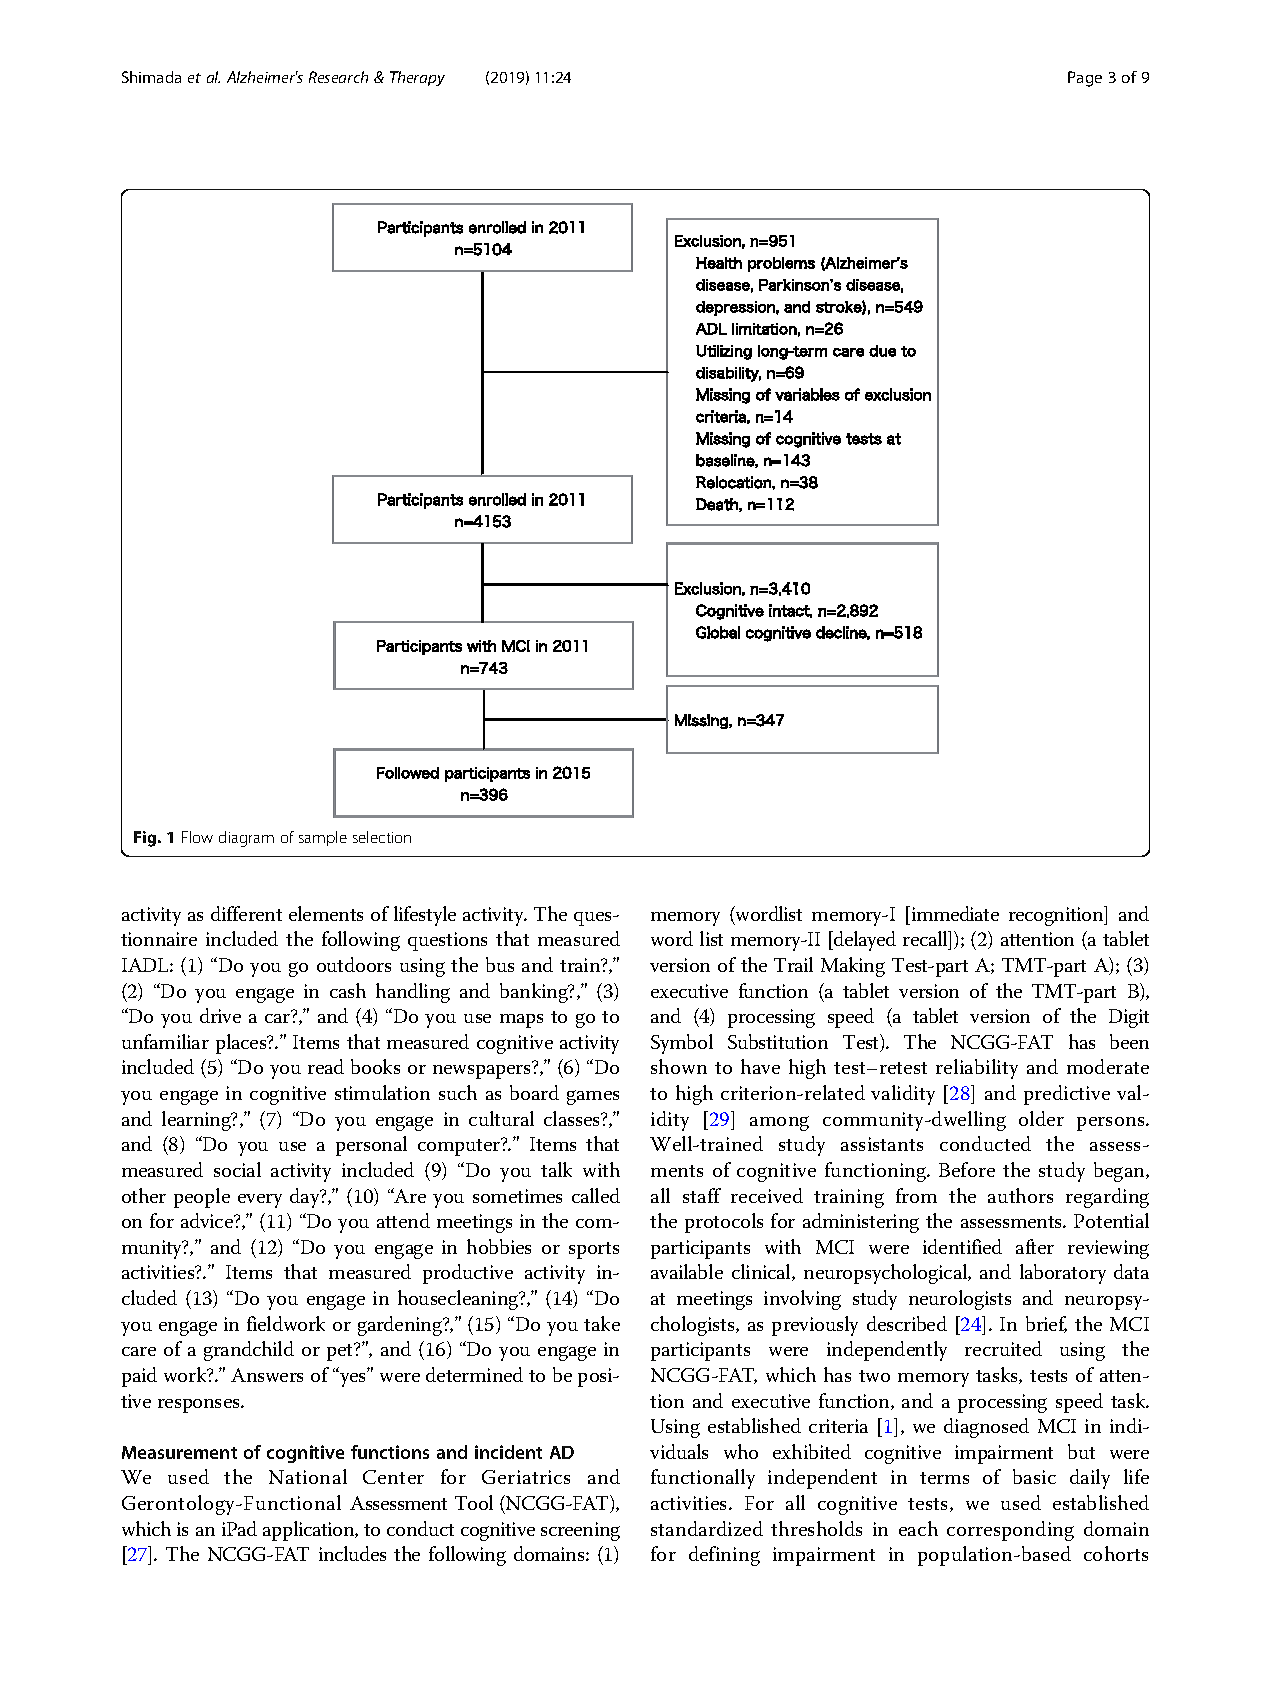 The image size is (1271, 1689). I want to click on Research, so click(338, 77).
